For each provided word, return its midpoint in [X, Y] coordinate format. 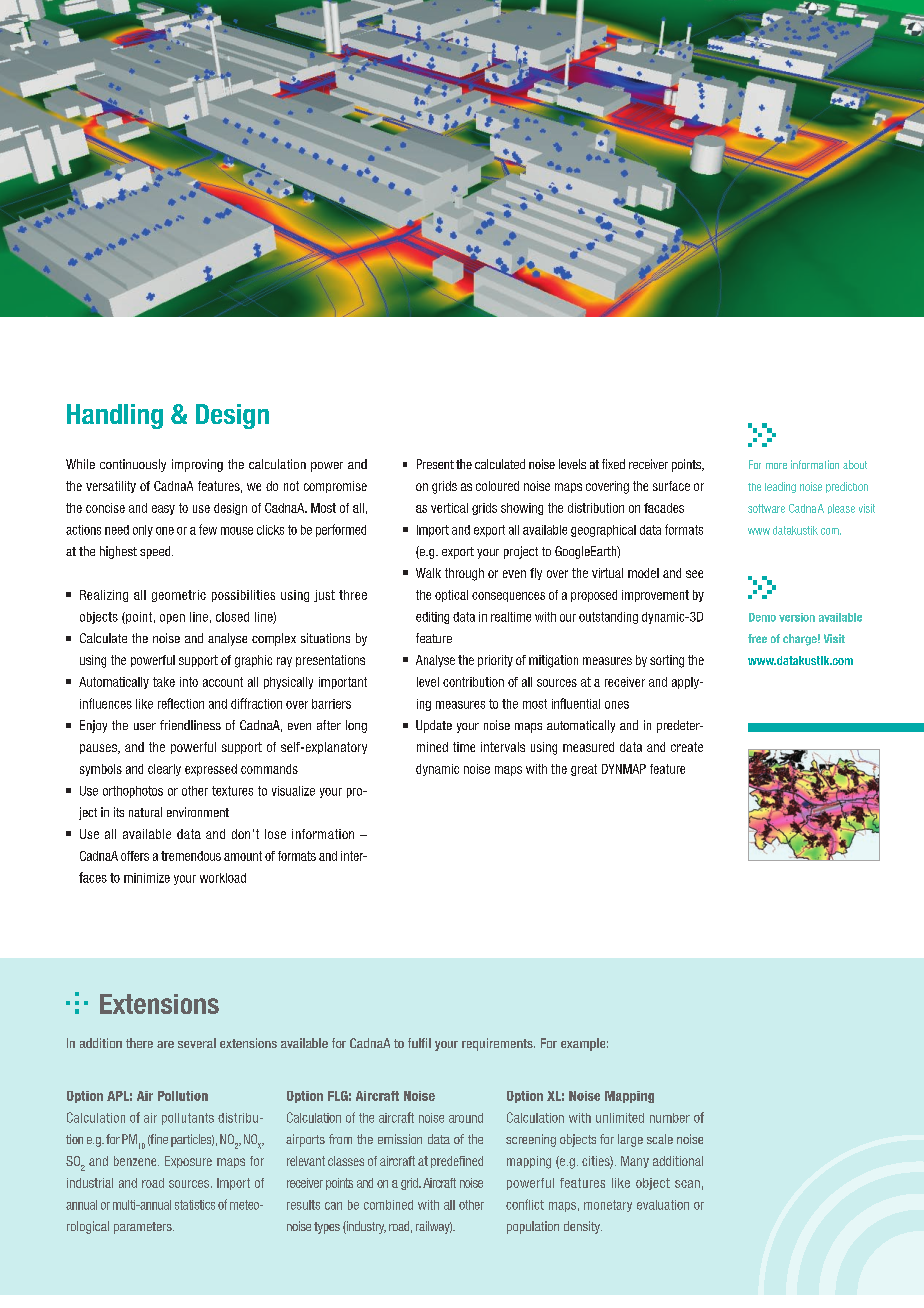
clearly [164, 770]
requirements [498, 1044]
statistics [195, 1205]
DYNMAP [624, 769]
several [197, 1043]
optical [451, 596]
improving [197, 465]
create [687, 747]
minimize [147, 878]
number [670, 1118]
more [776, 466]
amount [243, 856]
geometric [179, 596]
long [356, 726]
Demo [762, 617]
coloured [497, 486]
